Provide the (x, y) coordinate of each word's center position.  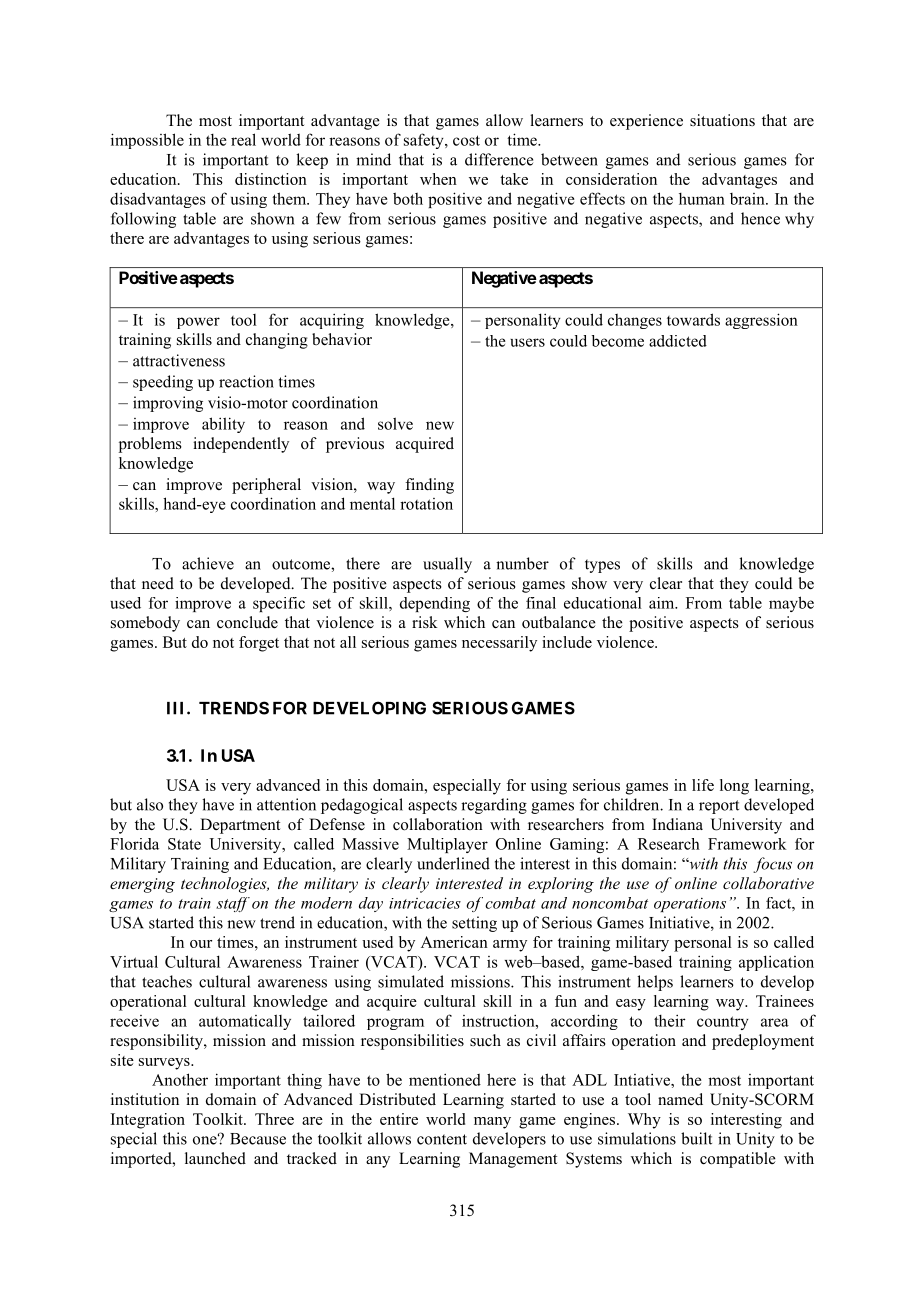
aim (663, 603)
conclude (247, 622)
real (243, 139)
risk (425, 622)
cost (466, 140)
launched (215, 1158)
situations (722, 120)
